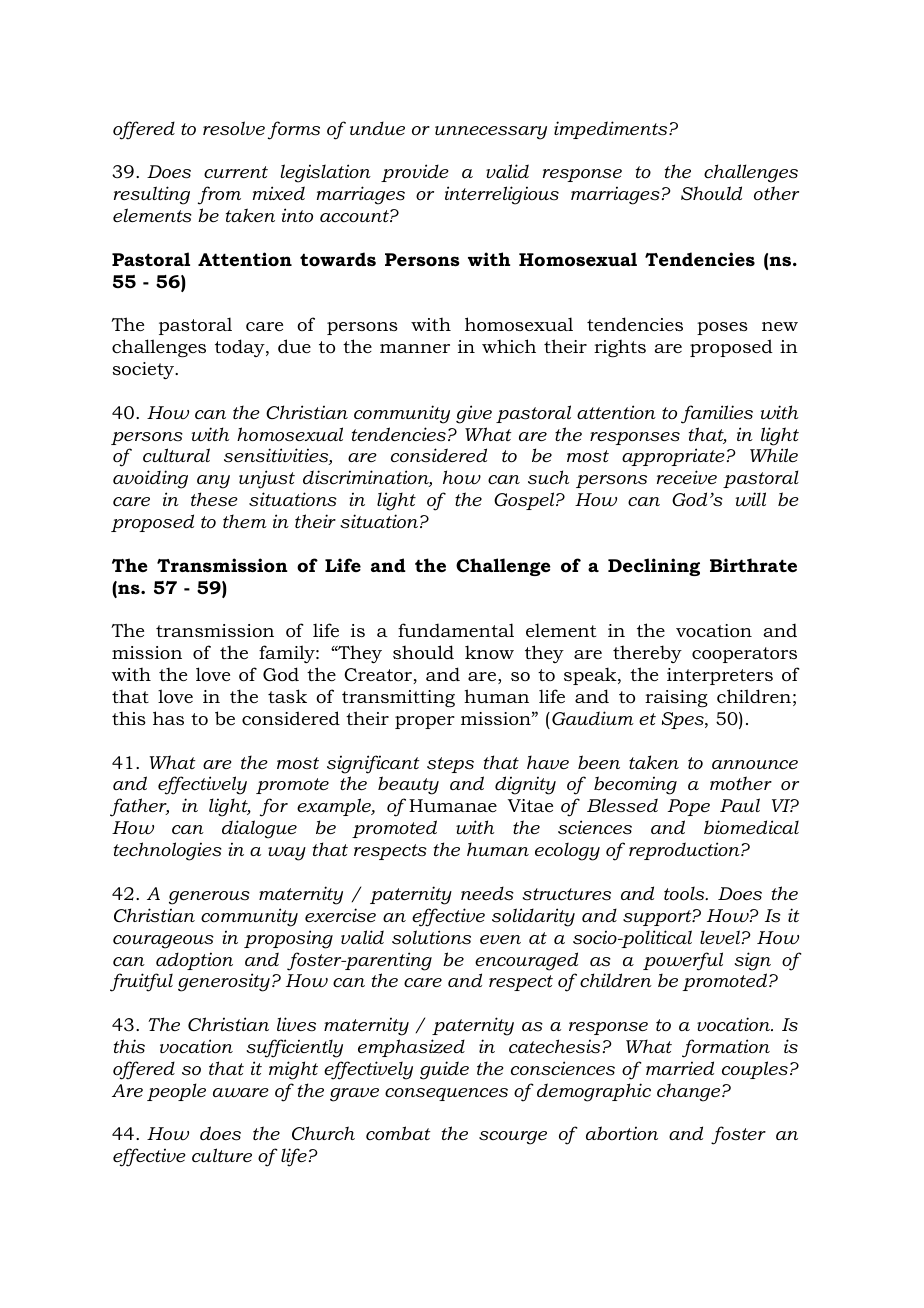  I want to click on consequences, so click(446, 1094).
